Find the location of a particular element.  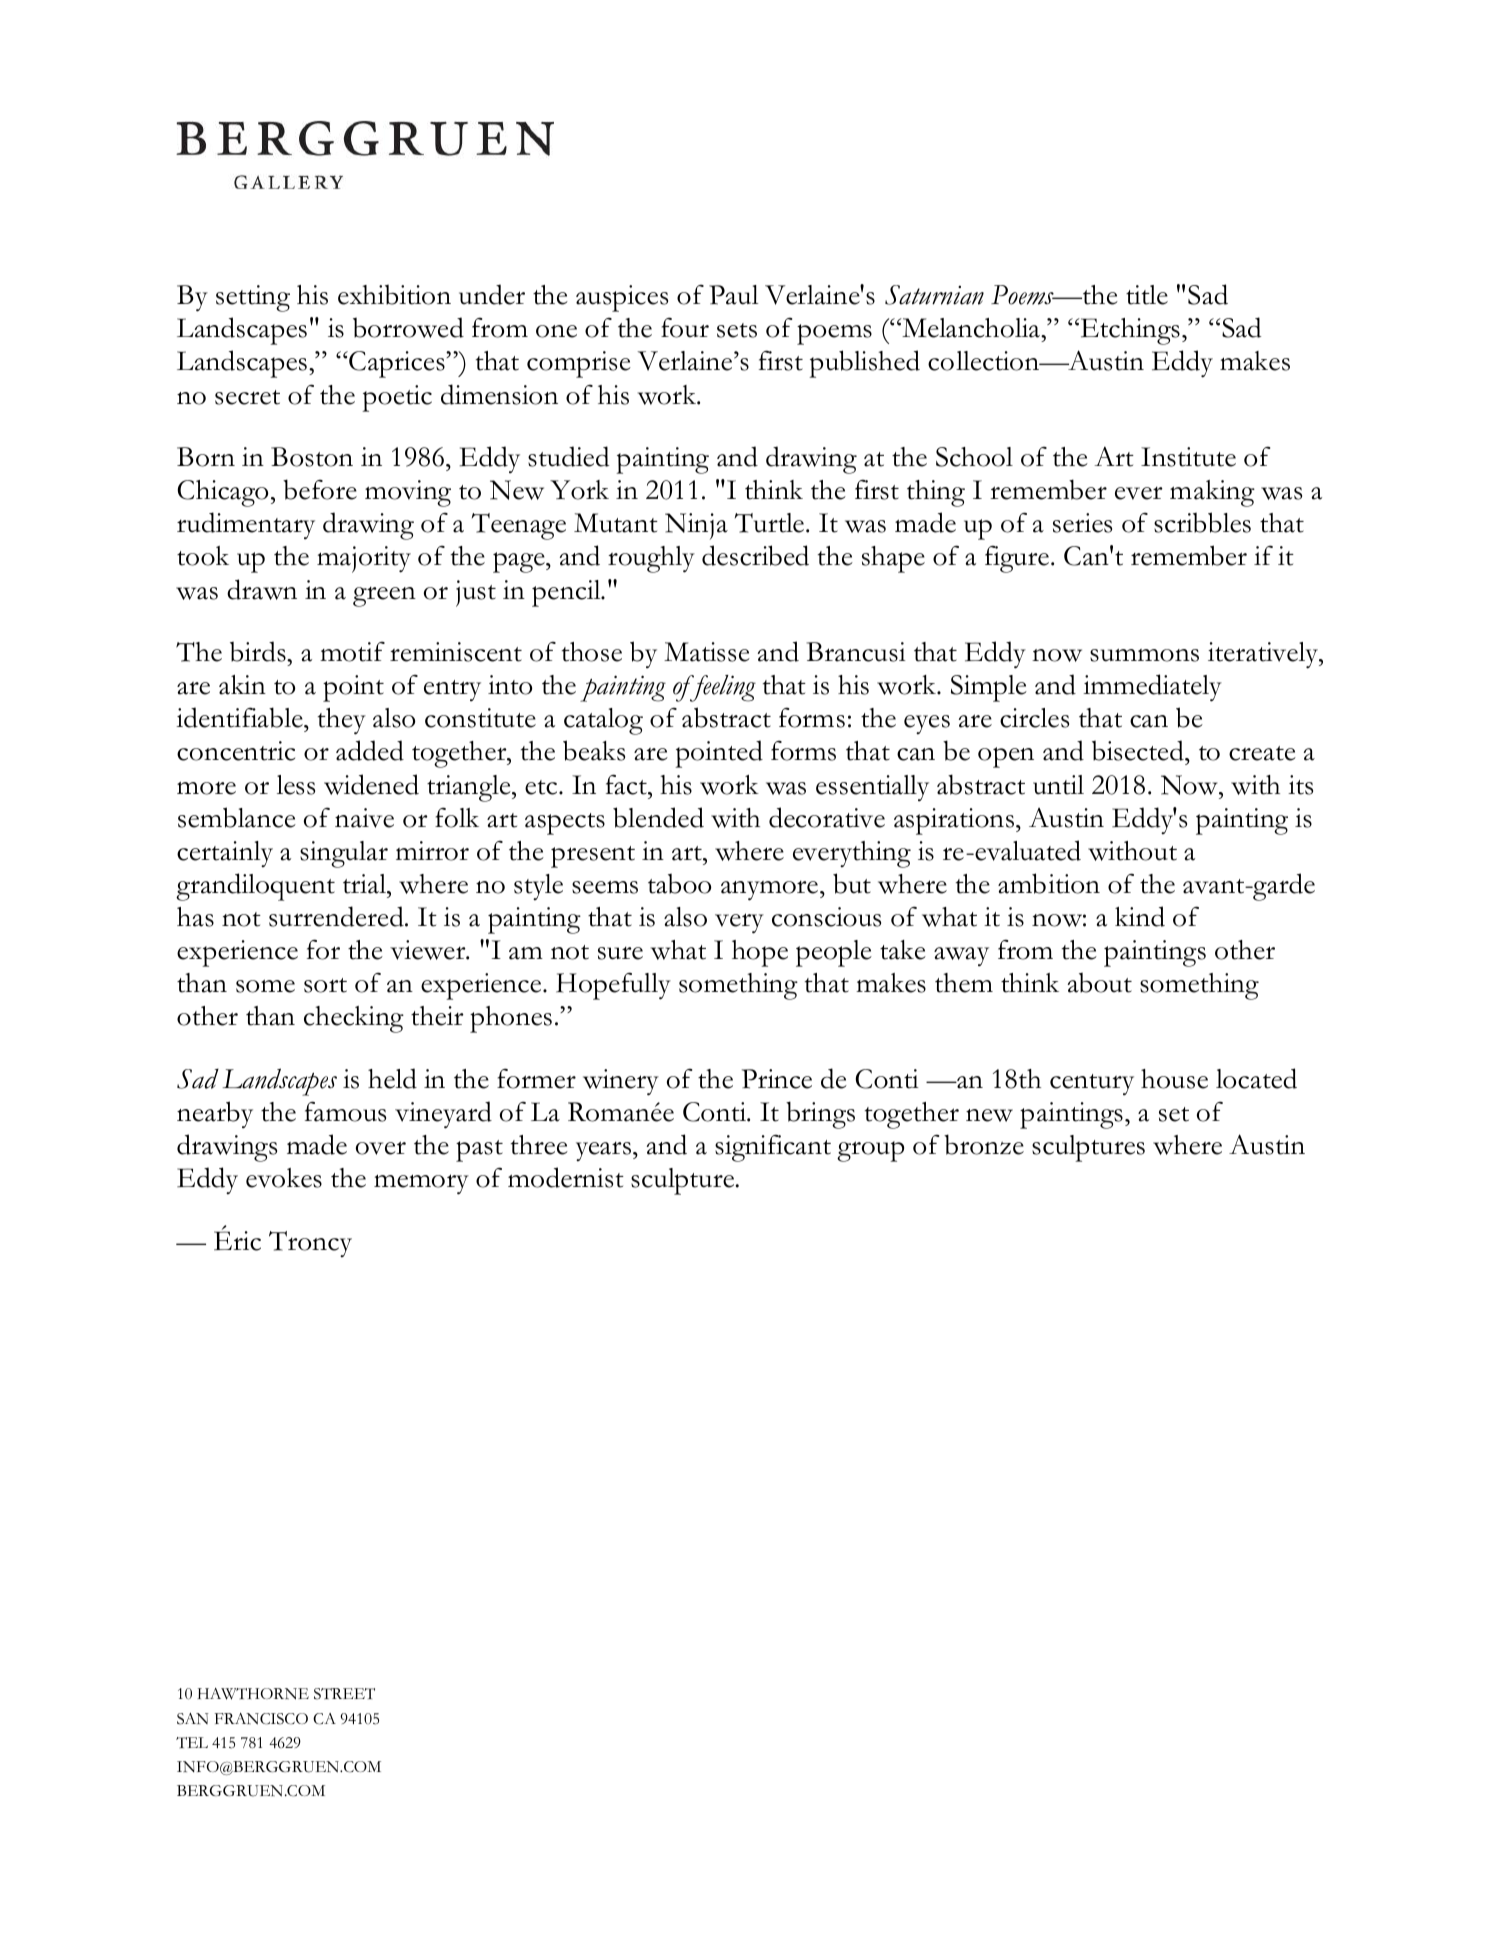

sets is located at coordinates (737, 330).
